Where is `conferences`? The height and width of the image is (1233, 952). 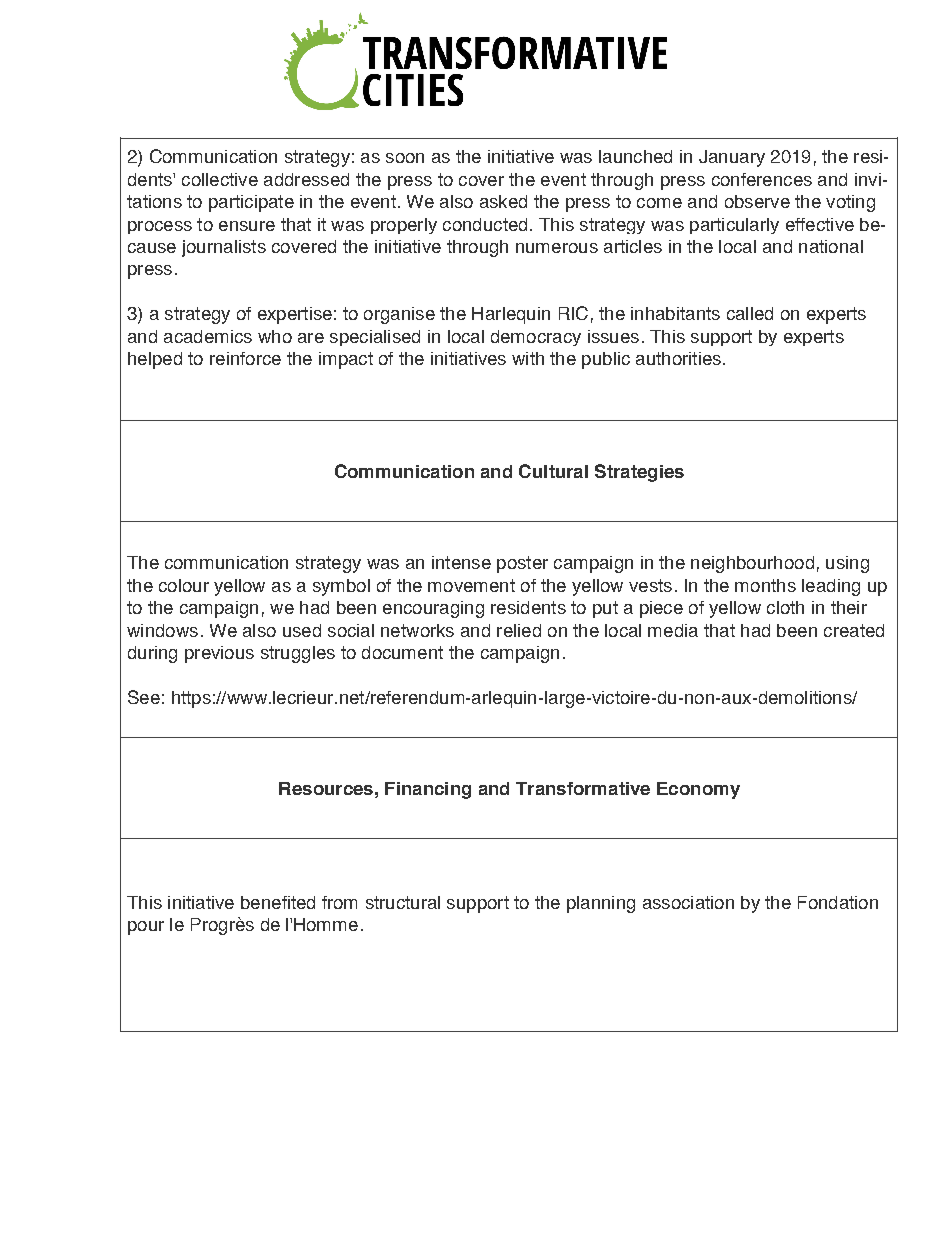 conferences is located at coordinates (762, 179).
